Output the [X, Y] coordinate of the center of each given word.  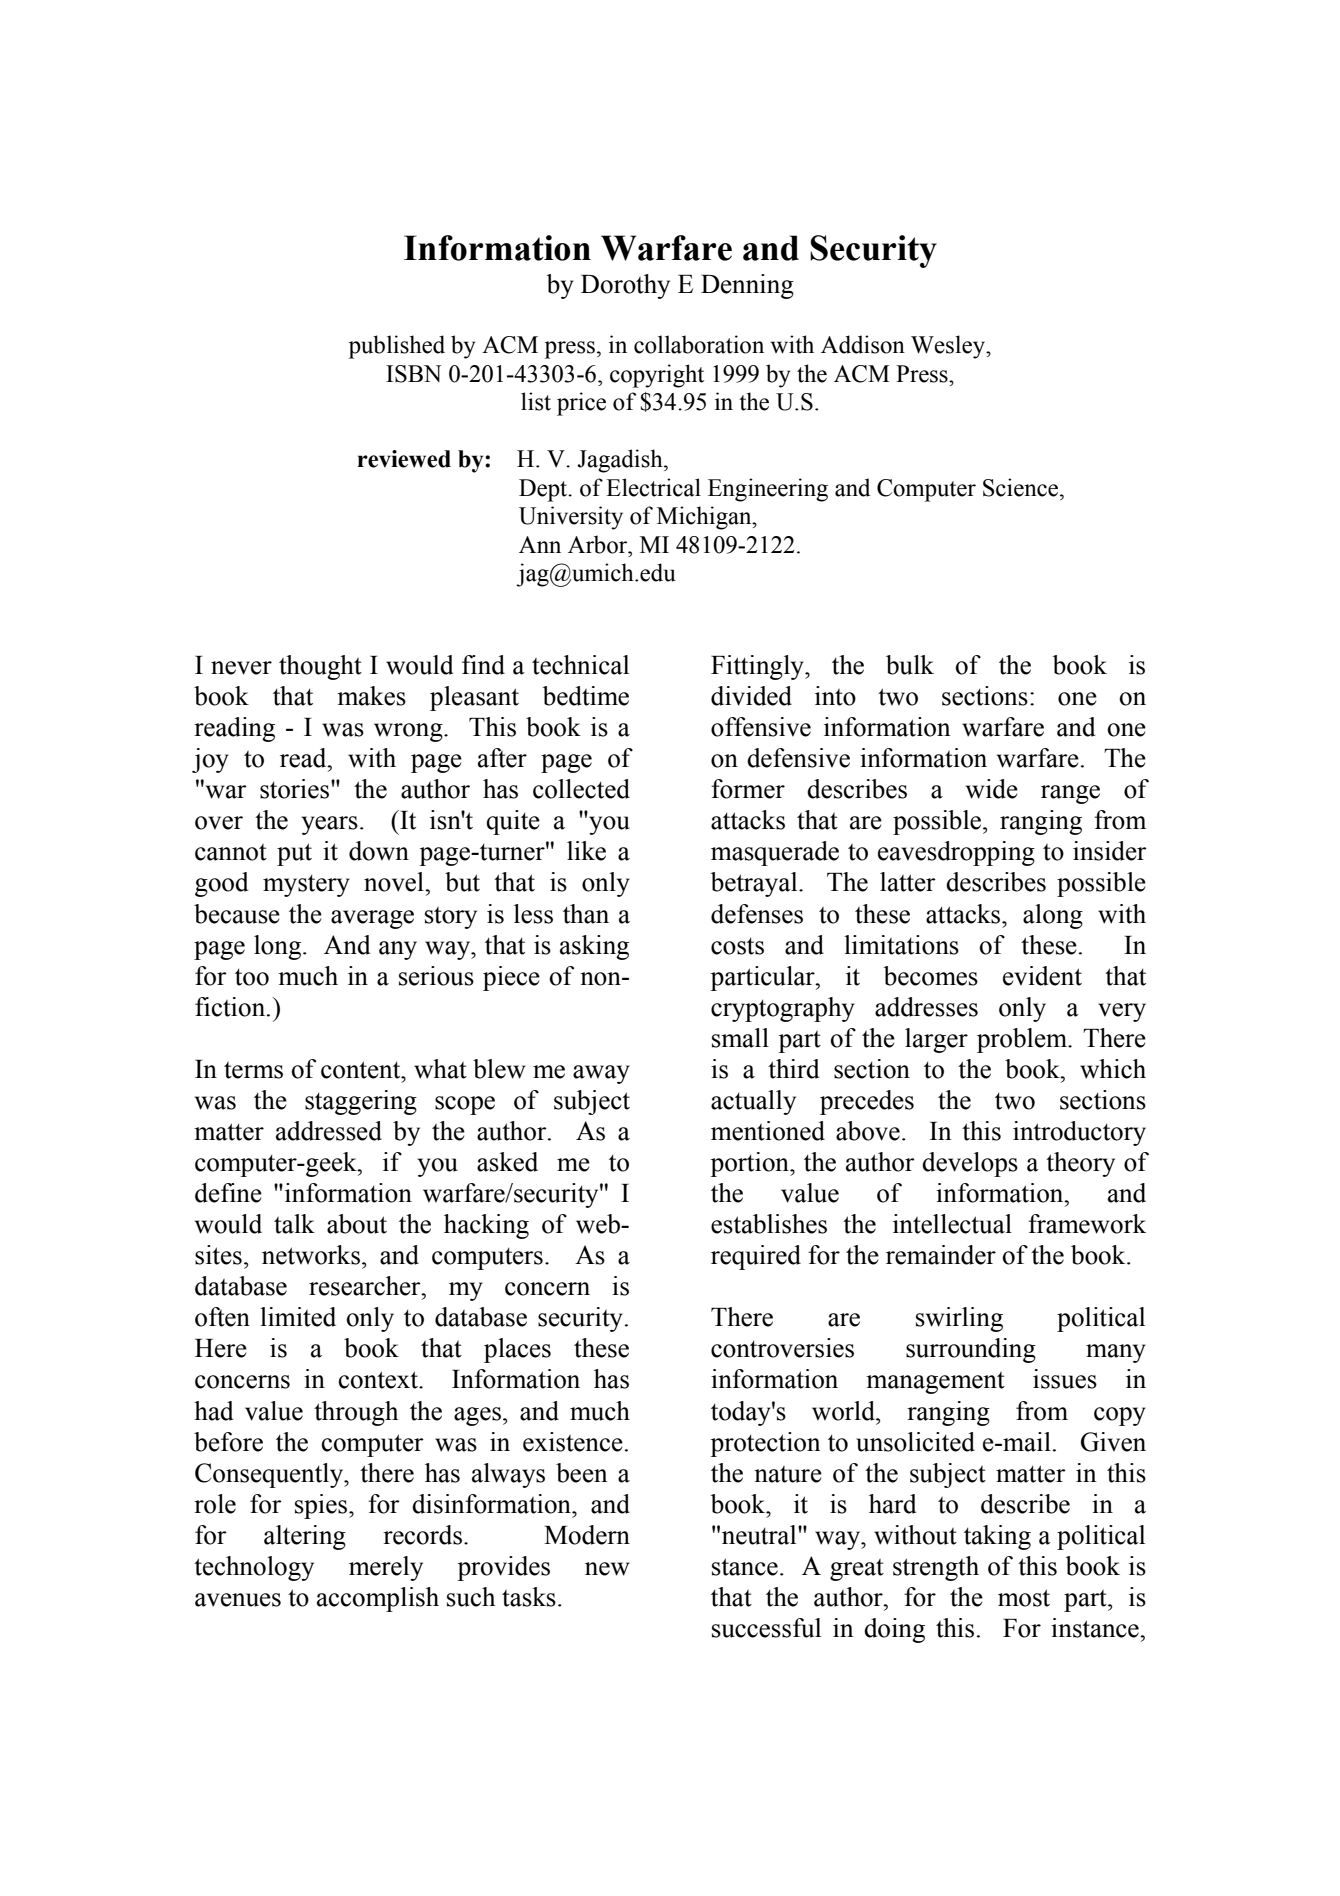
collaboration [699, 344]
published [397, 347]
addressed [329, 1131]
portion [750, 1164]
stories [296, 789]
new [607, 1569]
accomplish [378, 1599]
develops [970, 1164]
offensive [761, 727]
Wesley [949, 347]
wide [992, 789]
